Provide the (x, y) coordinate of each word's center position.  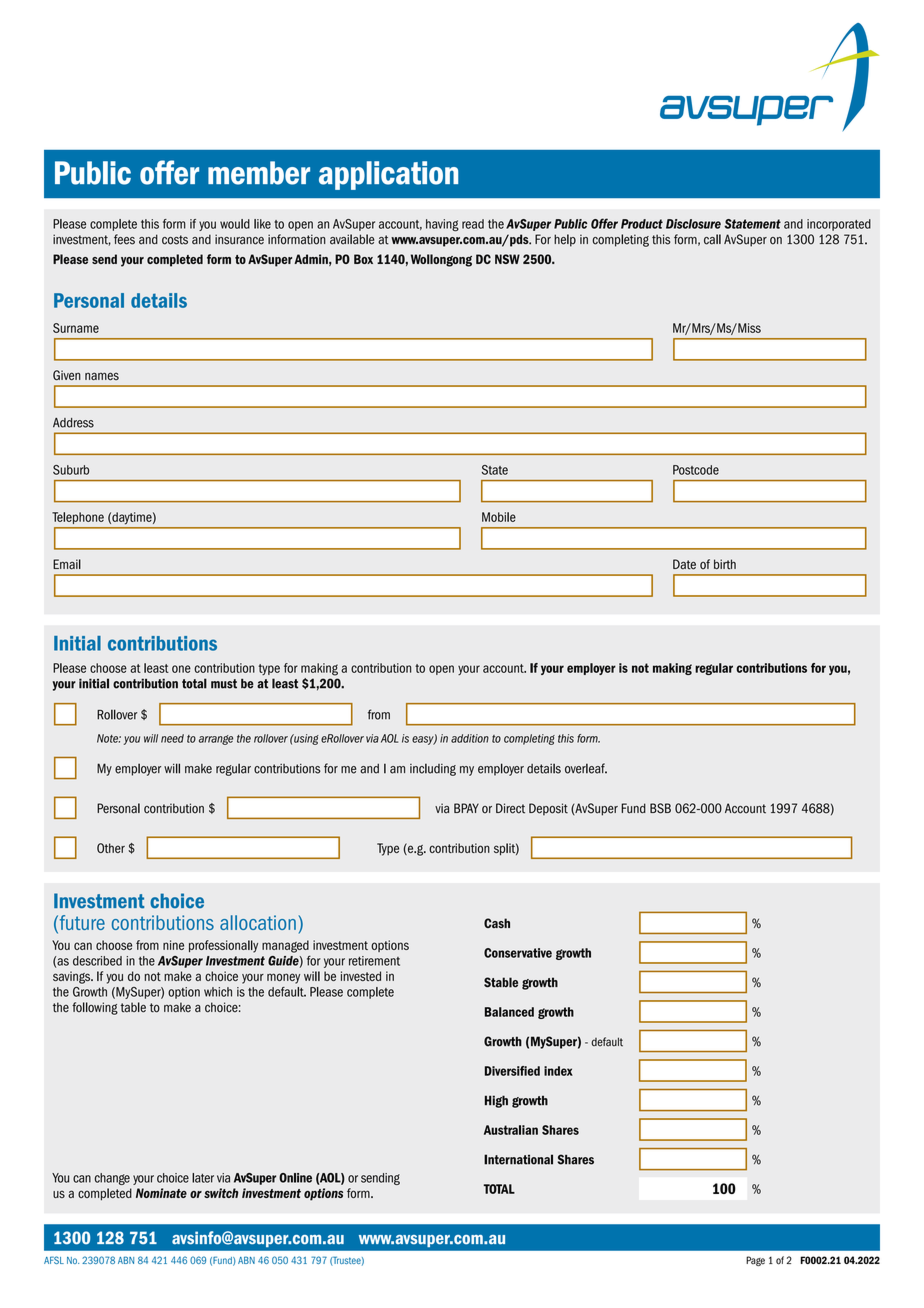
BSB (660, 808)
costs (175, 240)
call (712, 239)
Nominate (161, 1193)
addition (470, 738)
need (172, 738)
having (442, 225)
